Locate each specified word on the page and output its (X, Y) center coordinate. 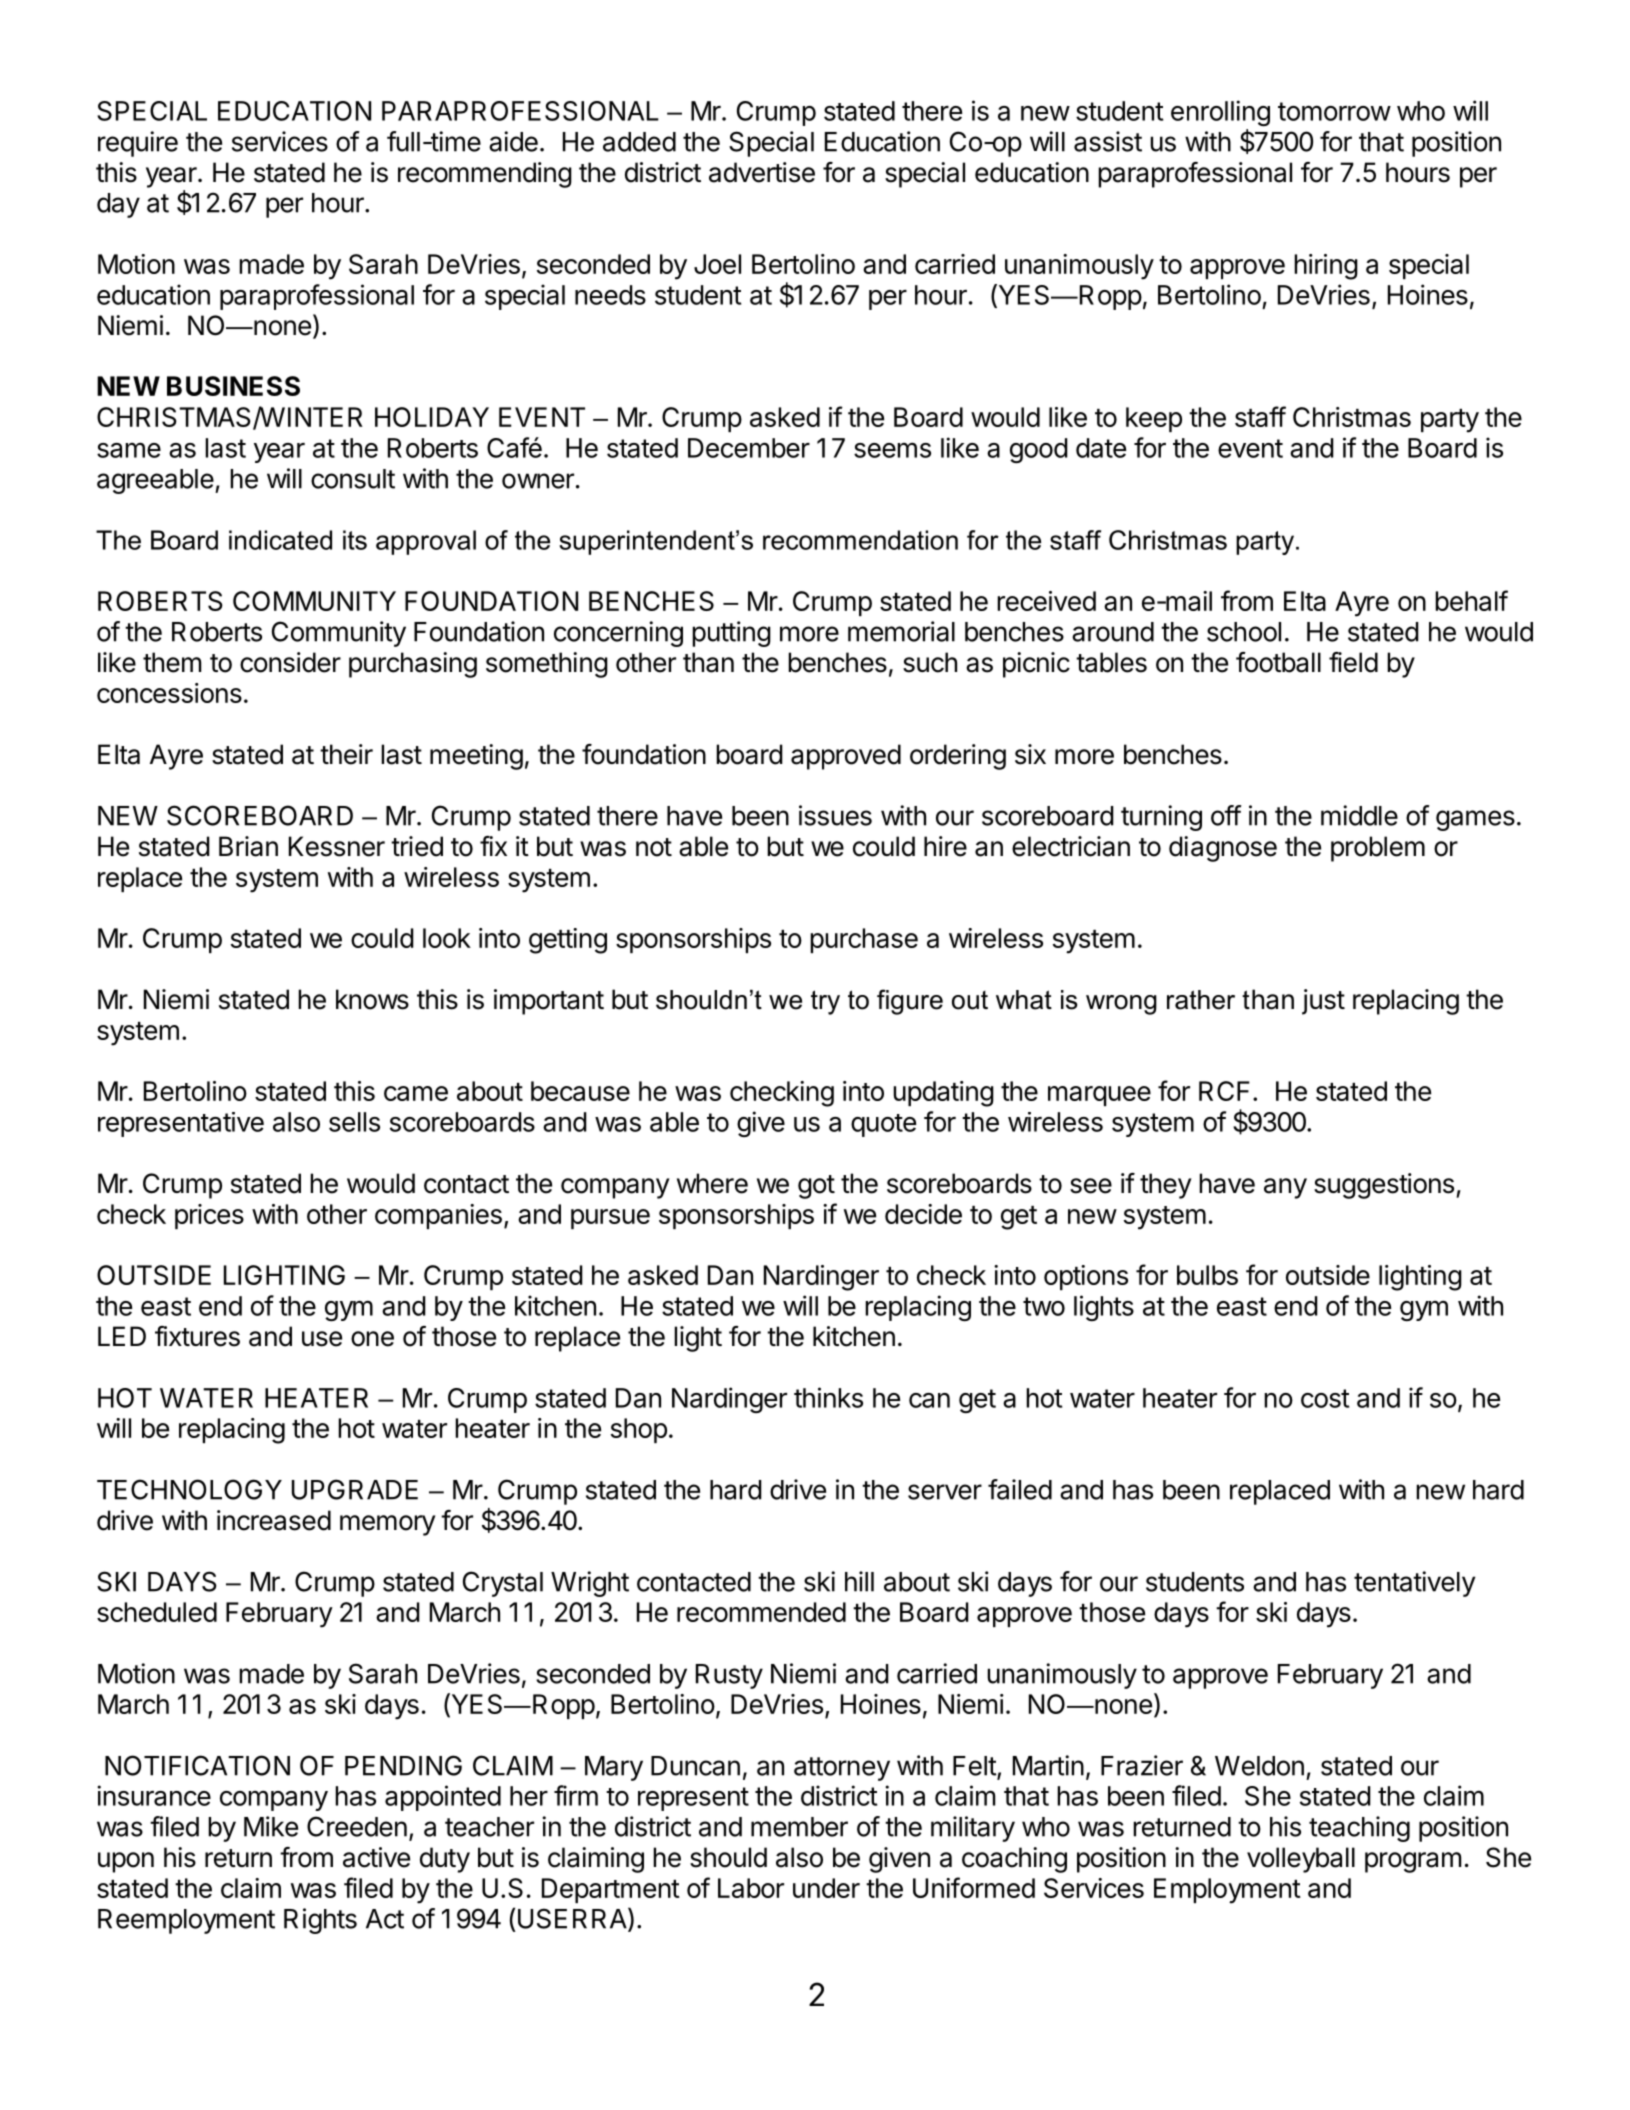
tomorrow (1334, 111)
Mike (271, 1826)
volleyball (1301, 1860)
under (826, 1888)
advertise (762, 172)
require (138, 144)
